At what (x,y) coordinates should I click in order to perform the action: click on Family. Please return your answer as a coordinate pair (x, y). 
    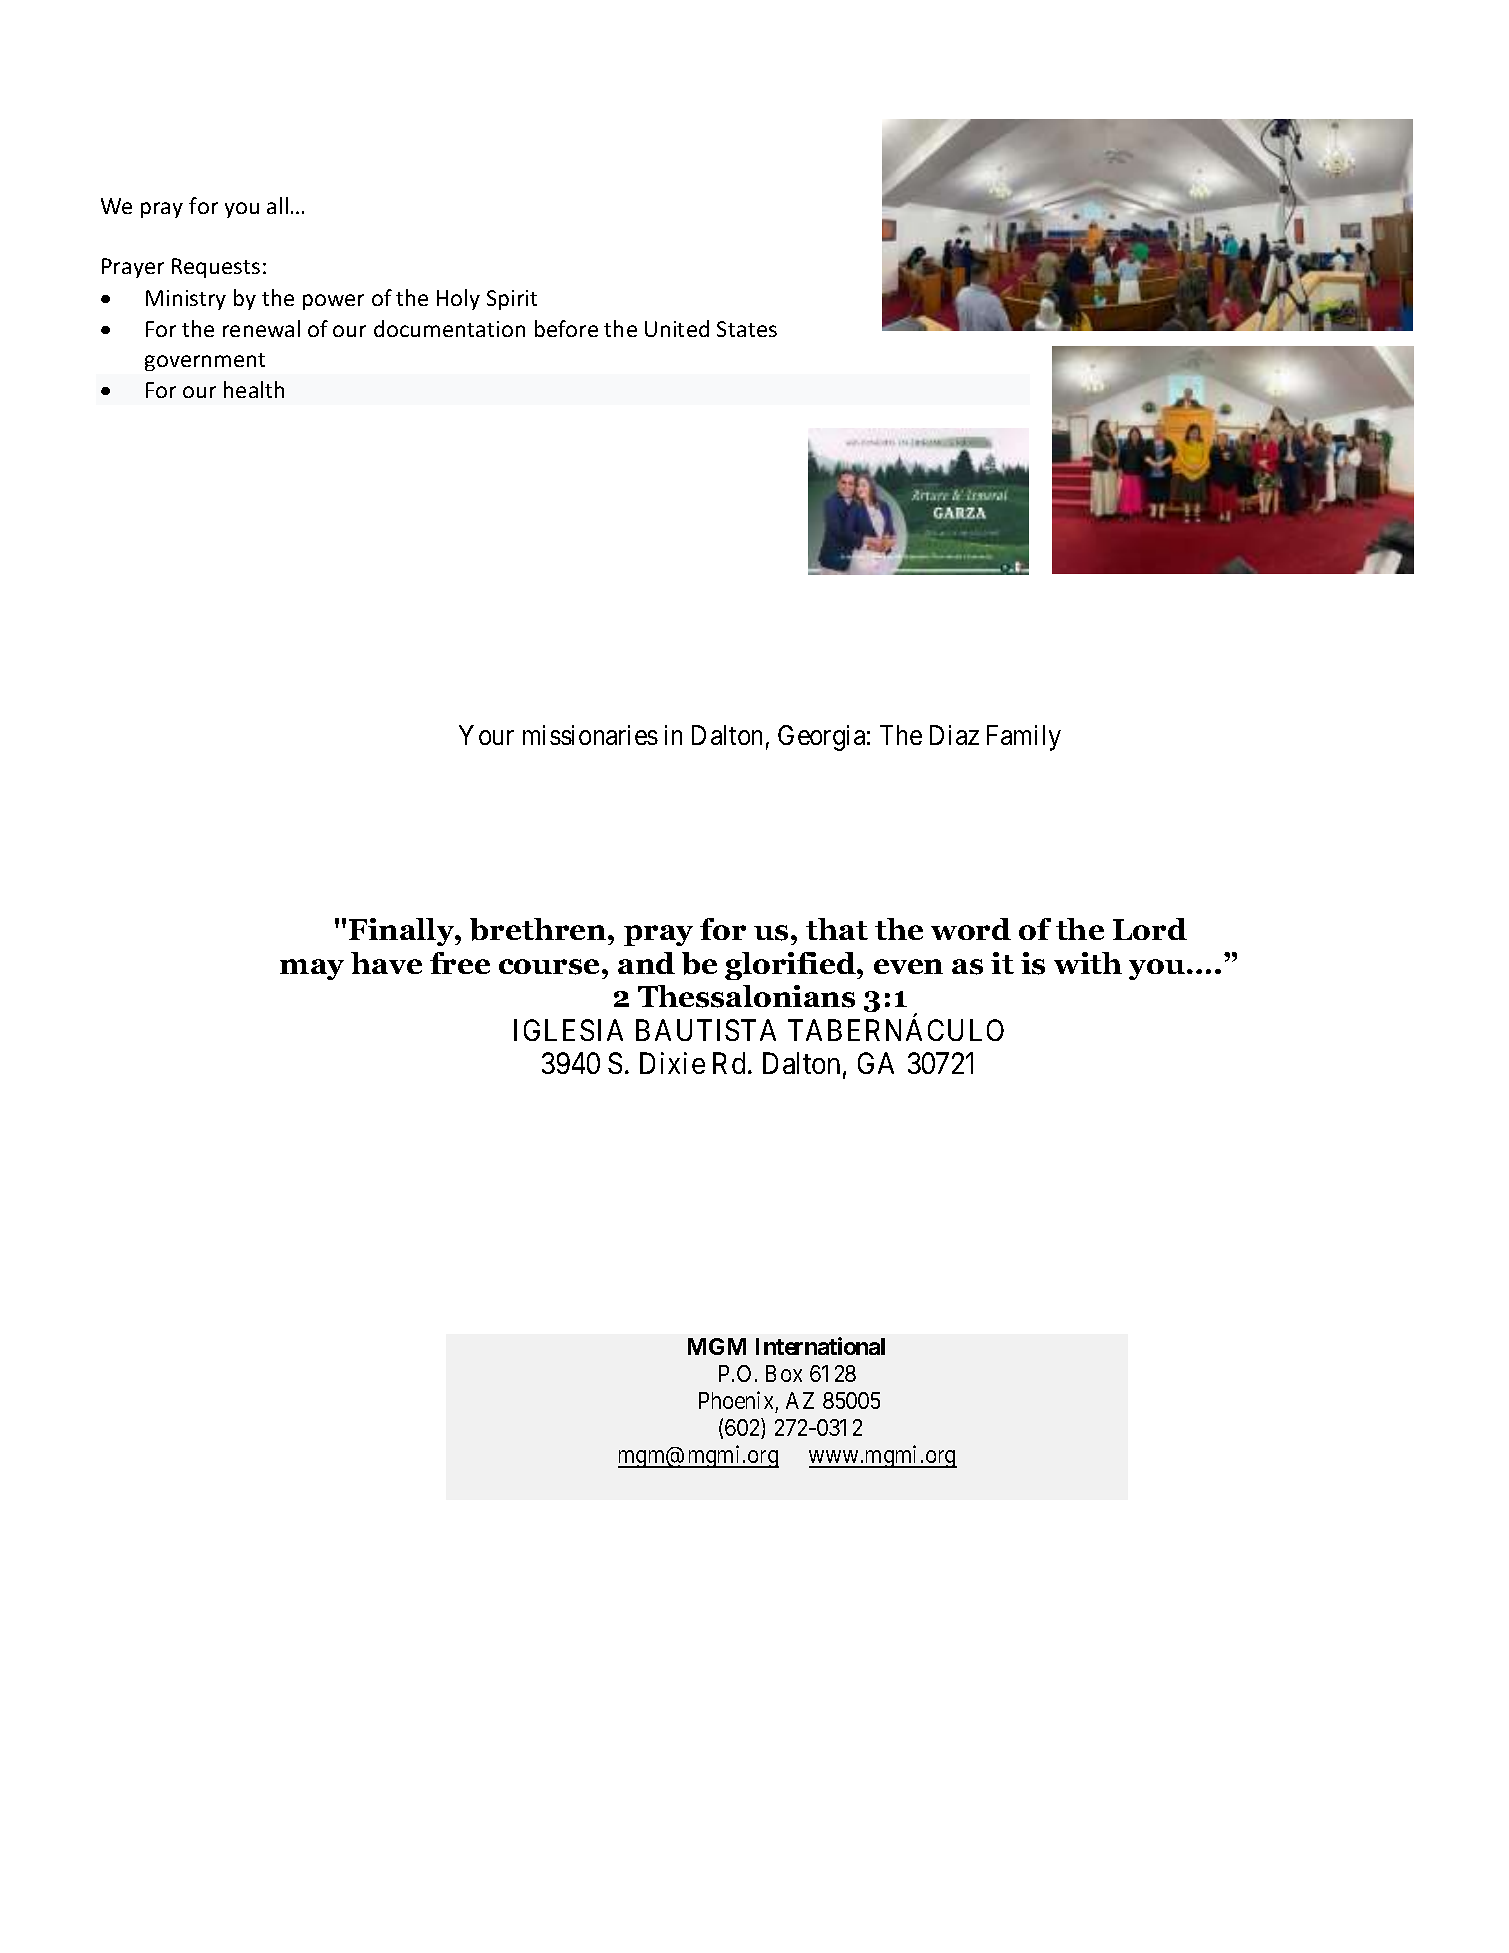
    Looking at the image, I should click on (1024, 738).
